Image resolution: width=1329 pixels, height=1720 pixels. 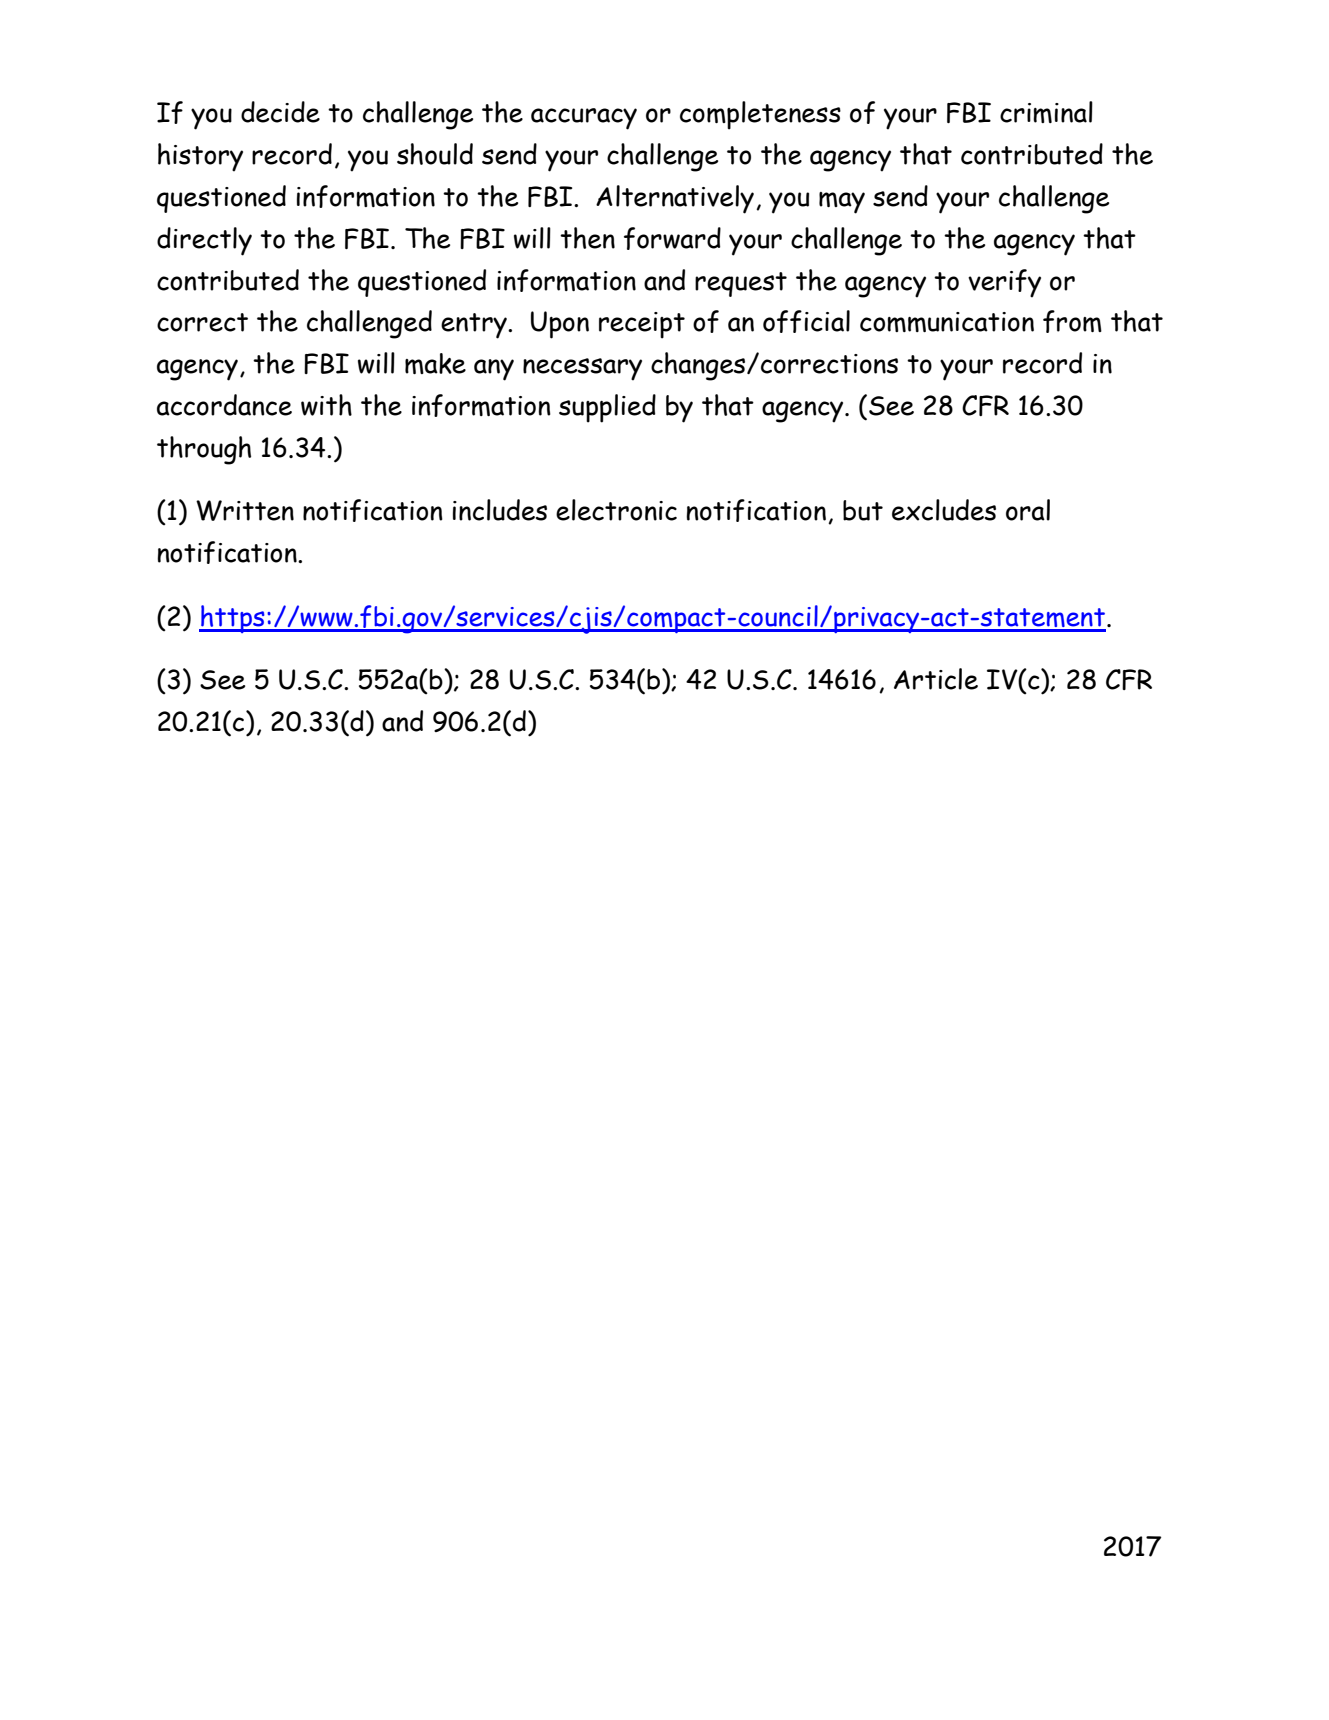 What do you see at coordinates (280, 112) in the page?
I see `decide` at bounding box center [280, 112].
